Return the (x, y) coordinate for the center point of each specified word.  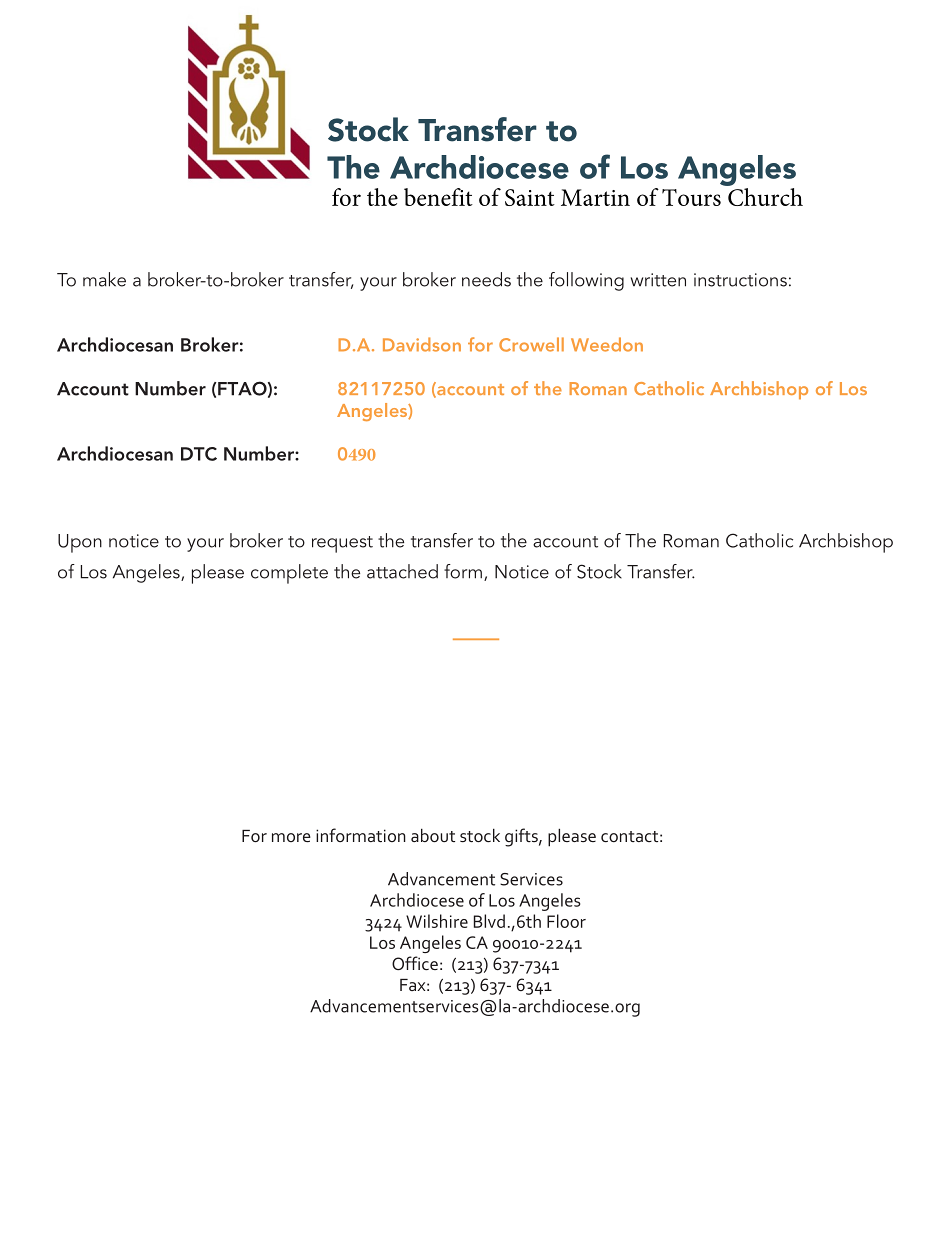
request (342, 544)
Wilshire (437, 921)
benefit (438, 197)
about (433, 835)
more (291, 837)
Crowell (531, 344)
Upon (80, 543)
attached (402, 571)
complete (289, 574)
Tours (691, 197)
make (104, 279)
